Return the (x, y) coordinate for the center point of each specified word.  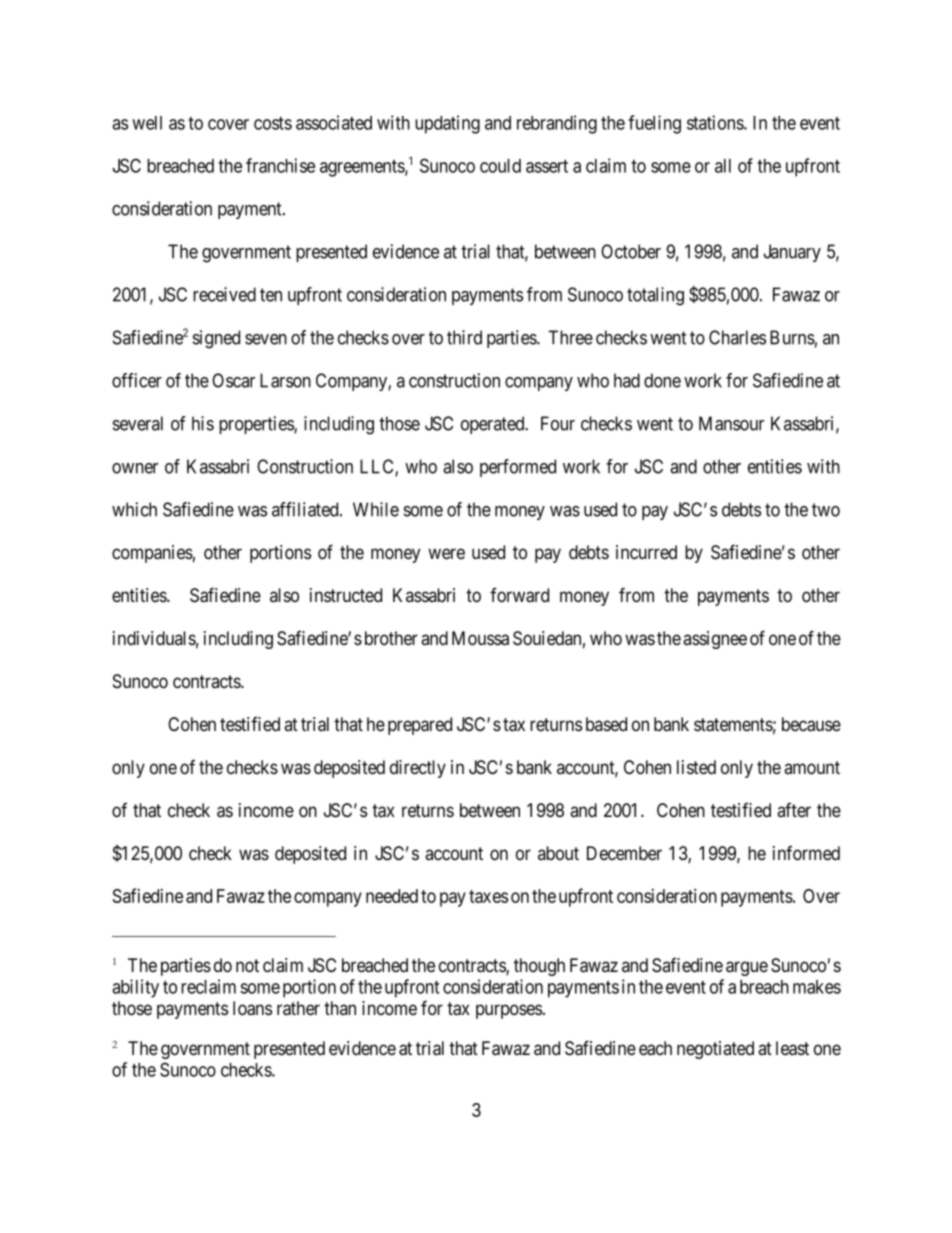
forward (519, 595)
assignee (715, 640)
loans (252, 1008)
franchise (280, 165)
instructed (346, 595)
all (723, 166)
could (500, 166)
